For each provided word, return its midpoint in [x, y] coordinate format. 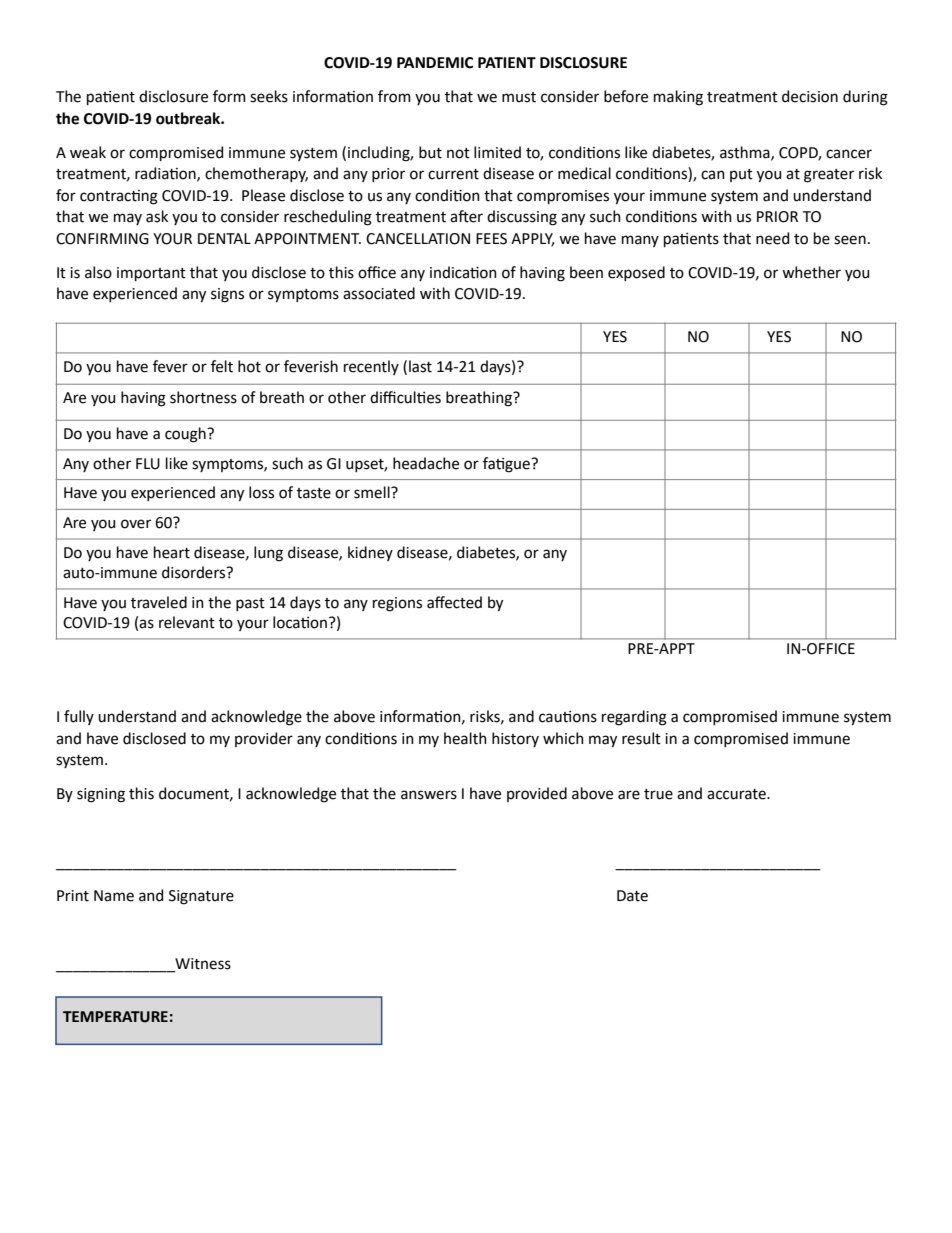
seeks [269, 96]
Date [632, 896]
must [519, 97]
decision [810, 96]
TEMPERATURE [115, 1017]
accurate [737, 794]
